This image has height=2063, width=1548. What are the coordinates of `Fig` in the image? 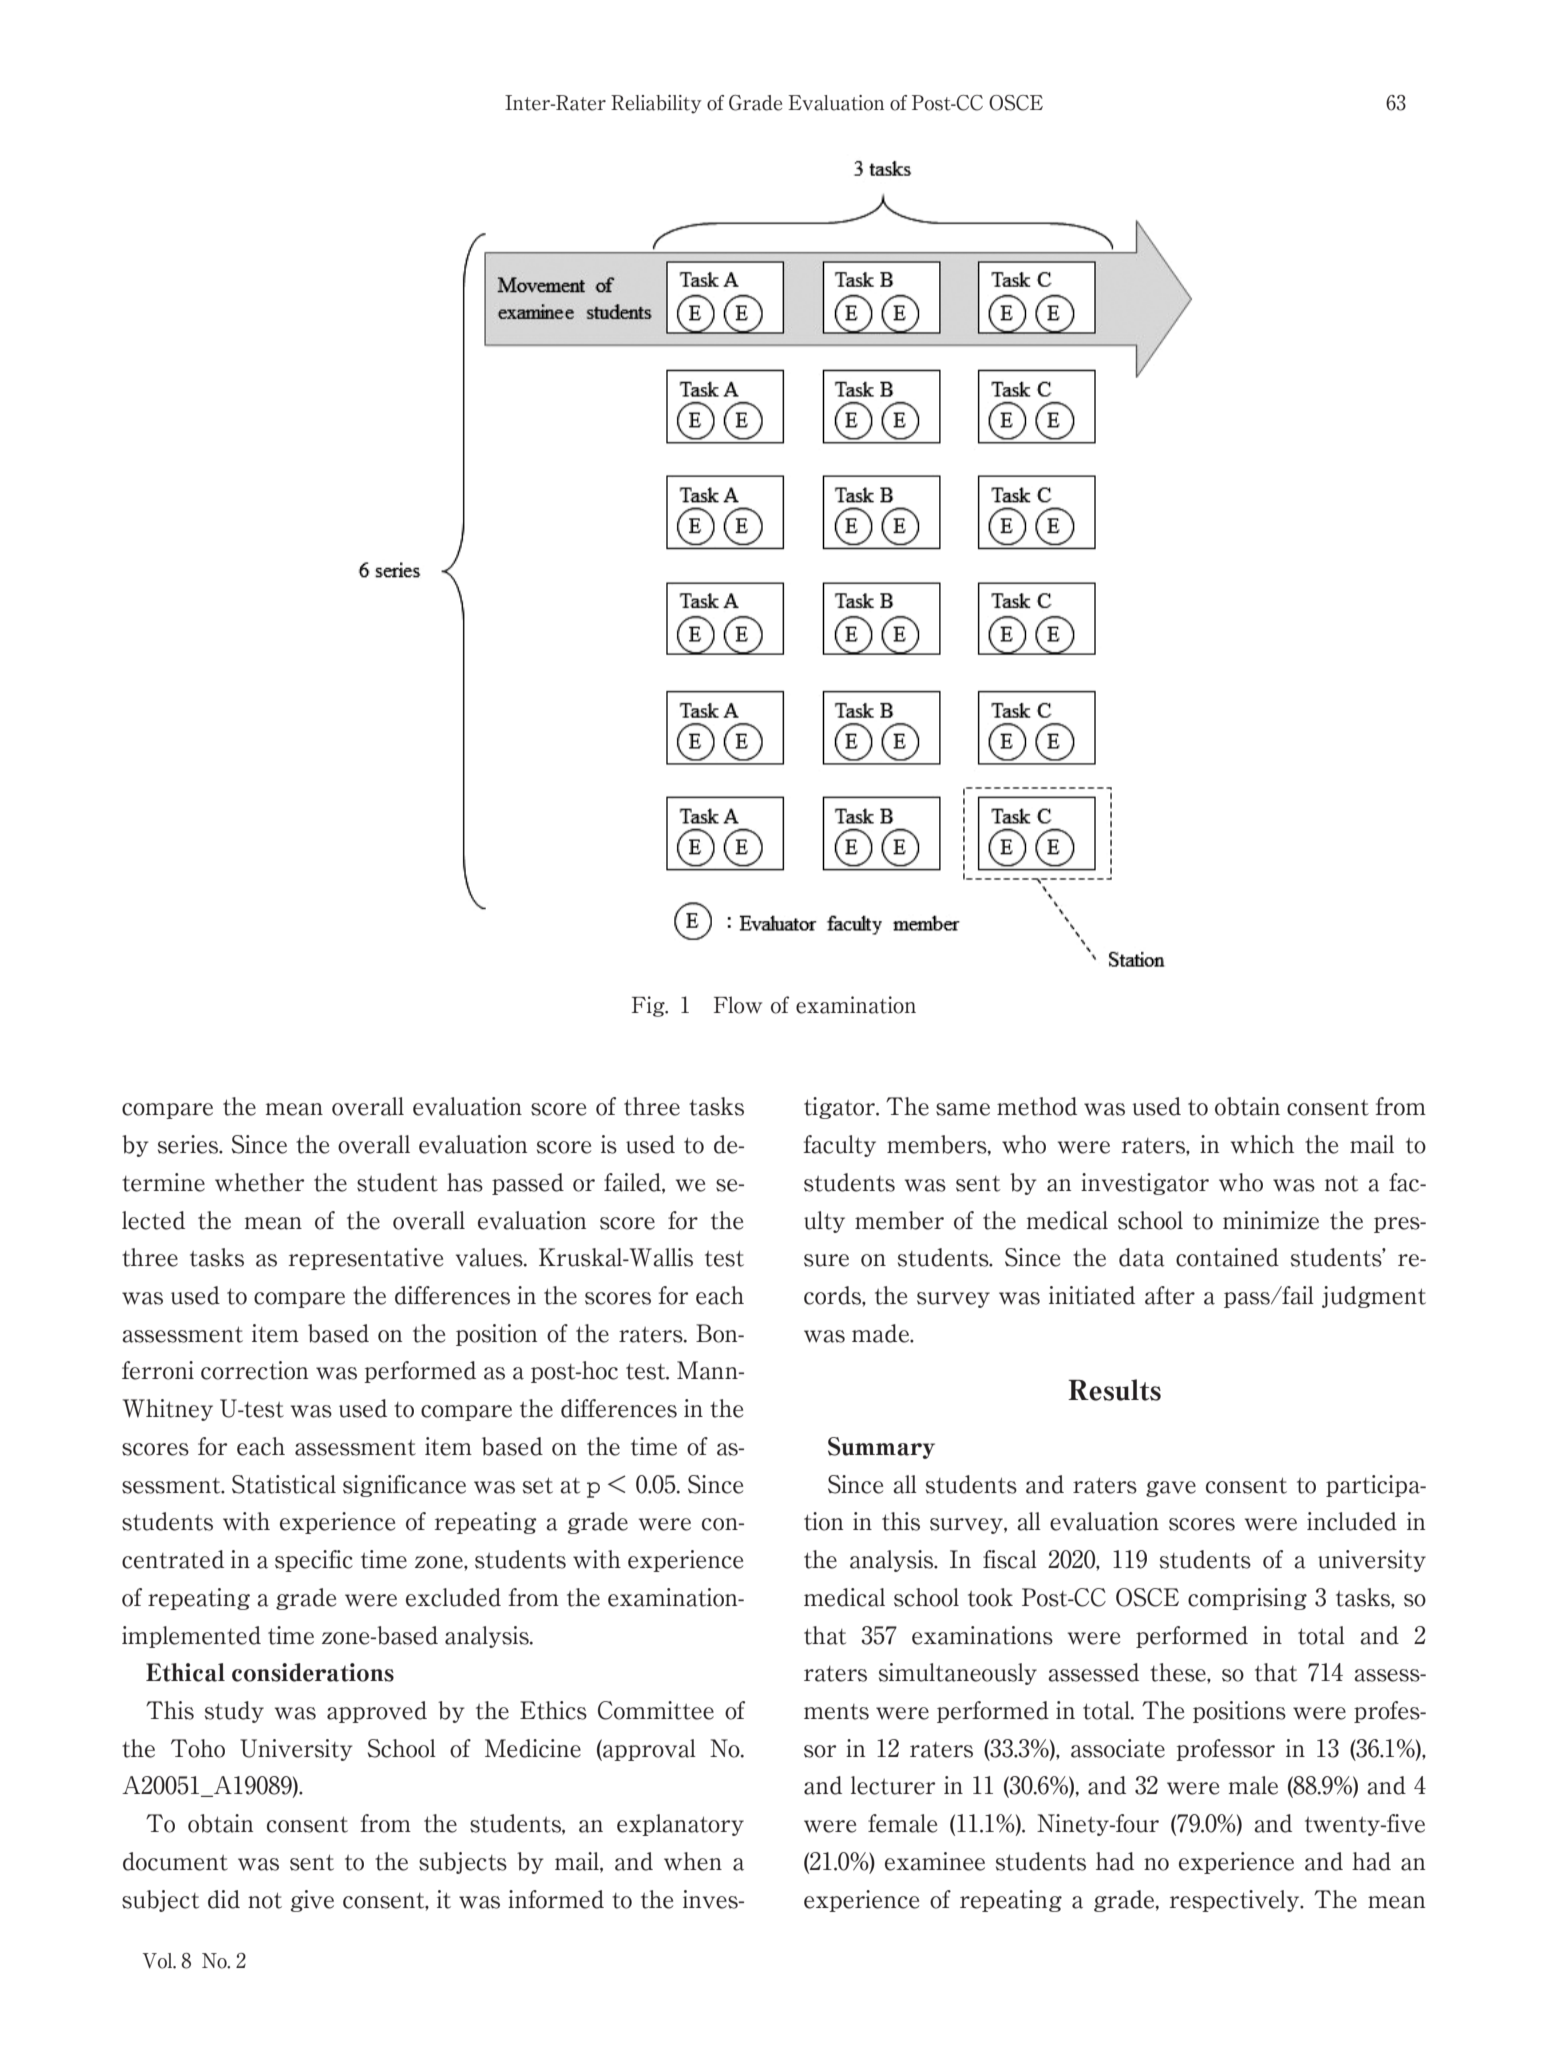 It's located at (649, 1006).
